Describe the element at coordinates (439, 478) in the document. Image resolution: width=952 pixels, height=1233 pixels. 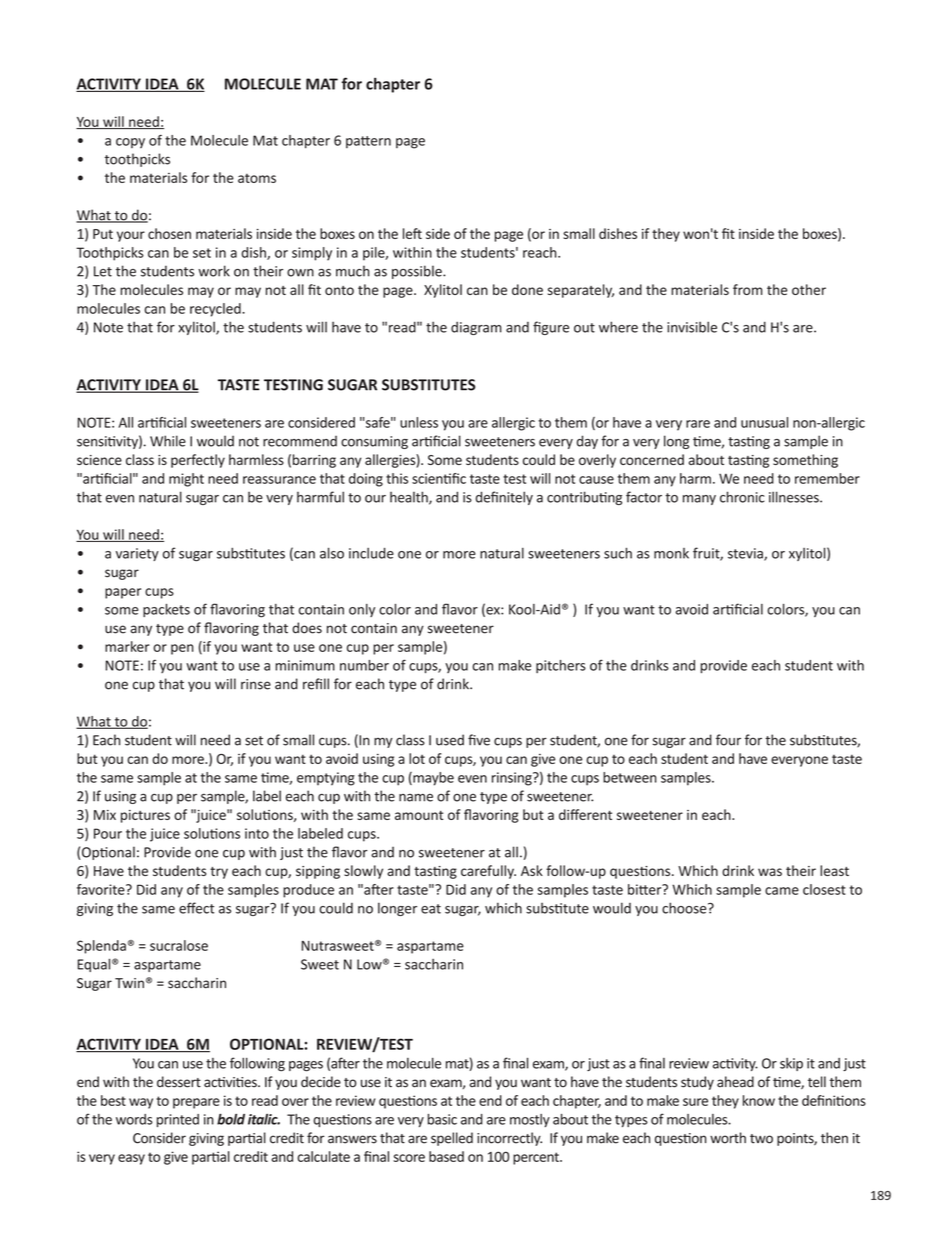
I see `scientific` at that location.
